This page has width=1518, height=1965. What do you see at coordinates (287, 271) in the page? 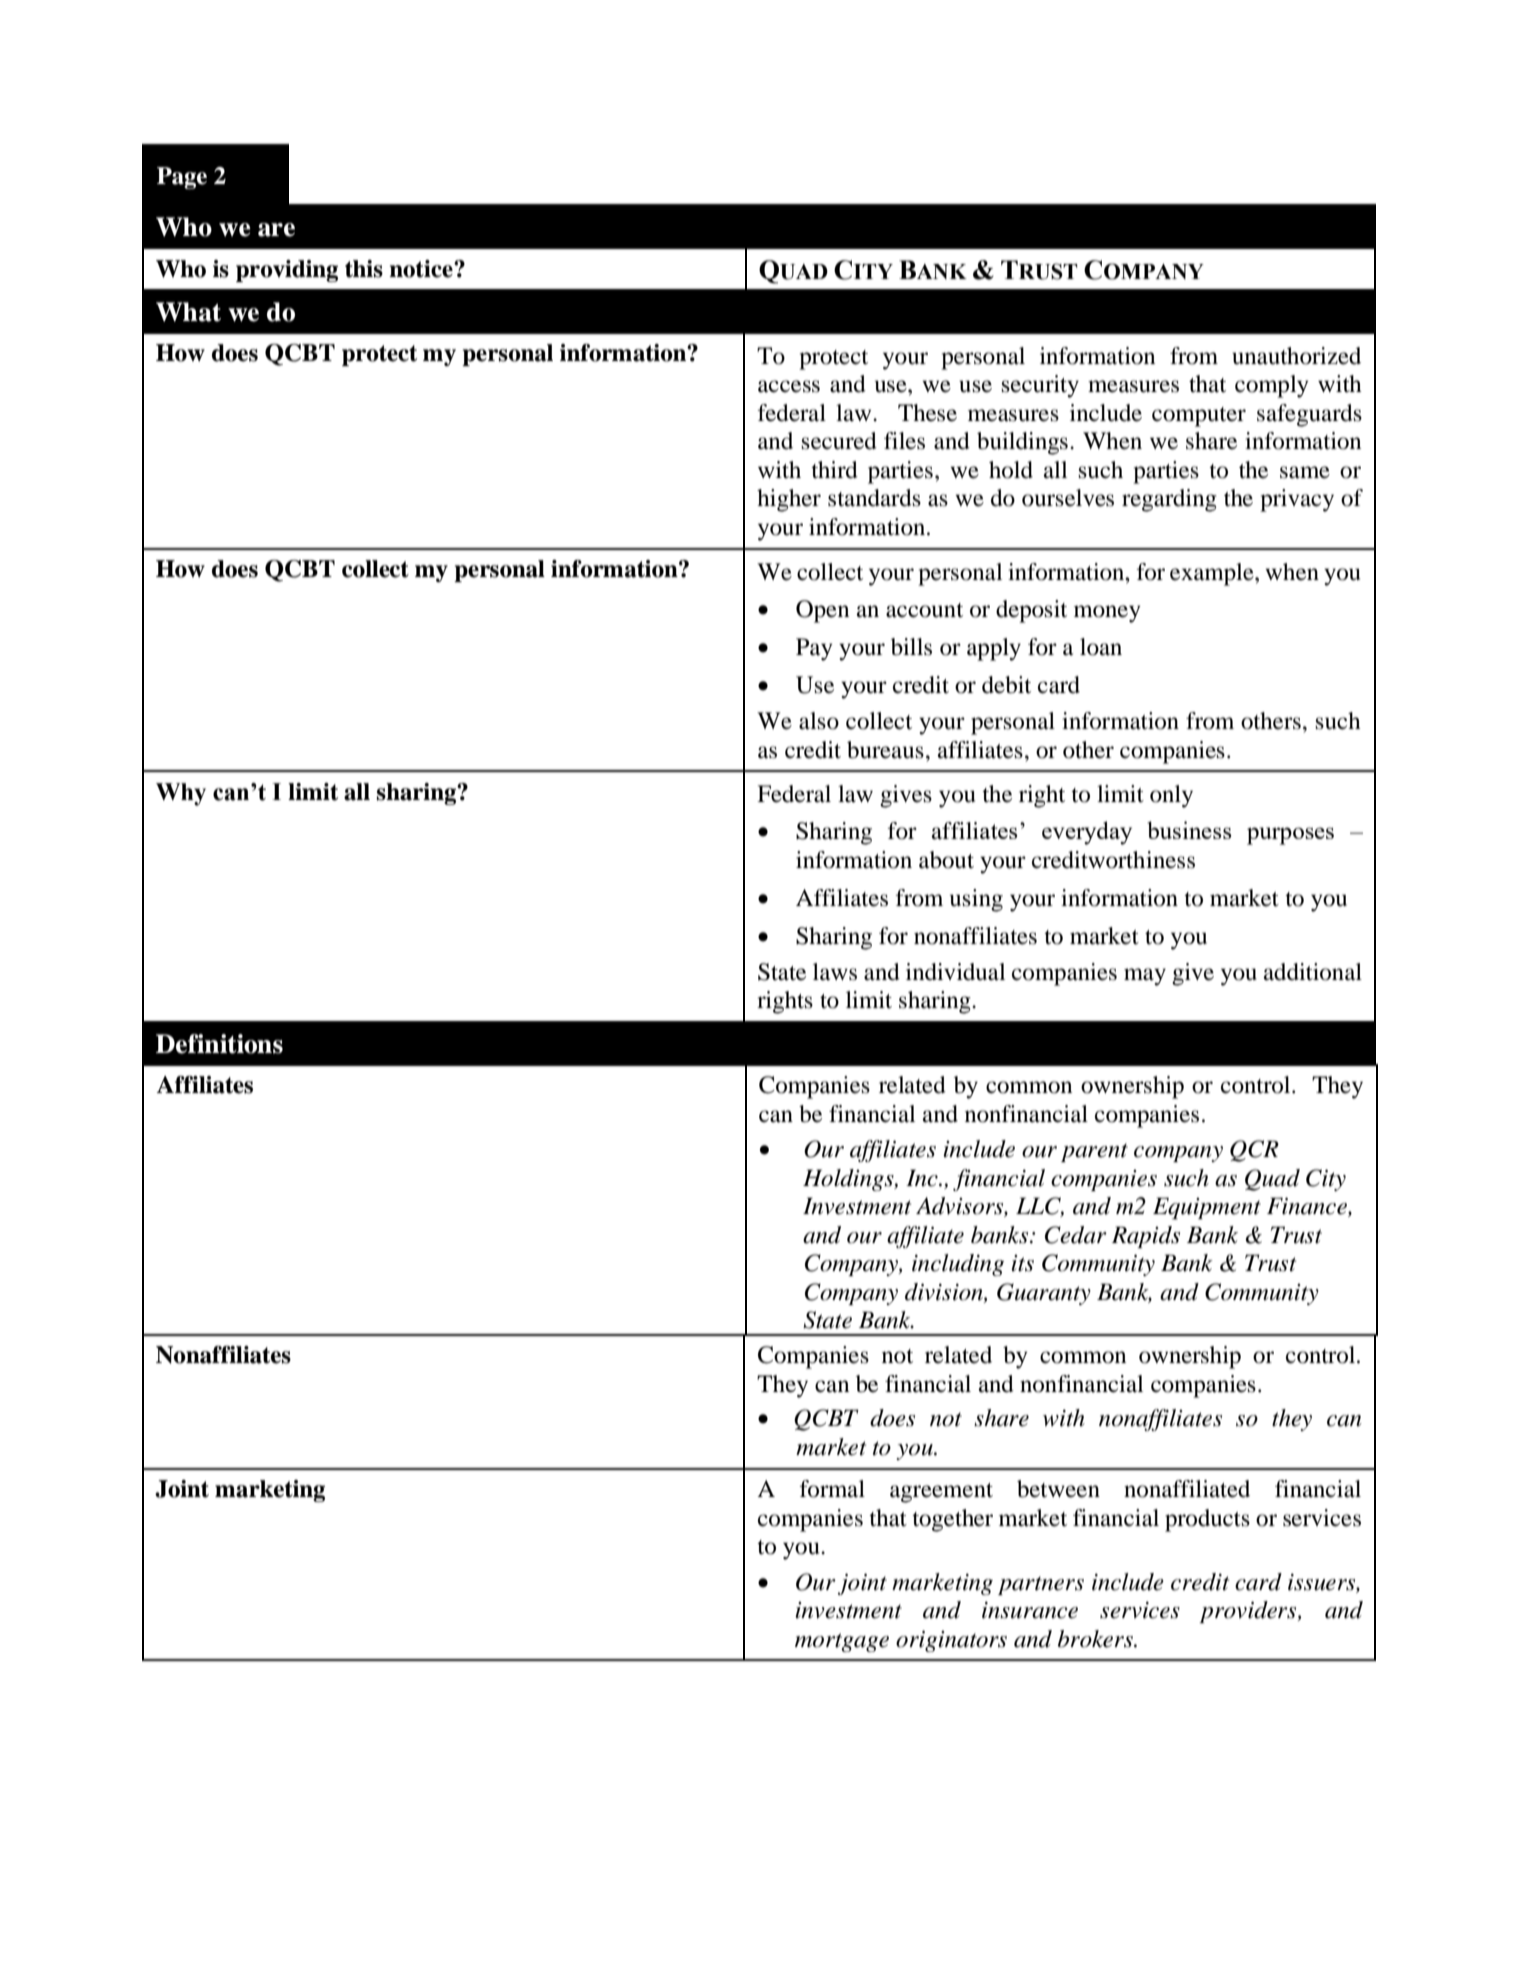
I see `providing` at bounding box center [287, 271].
